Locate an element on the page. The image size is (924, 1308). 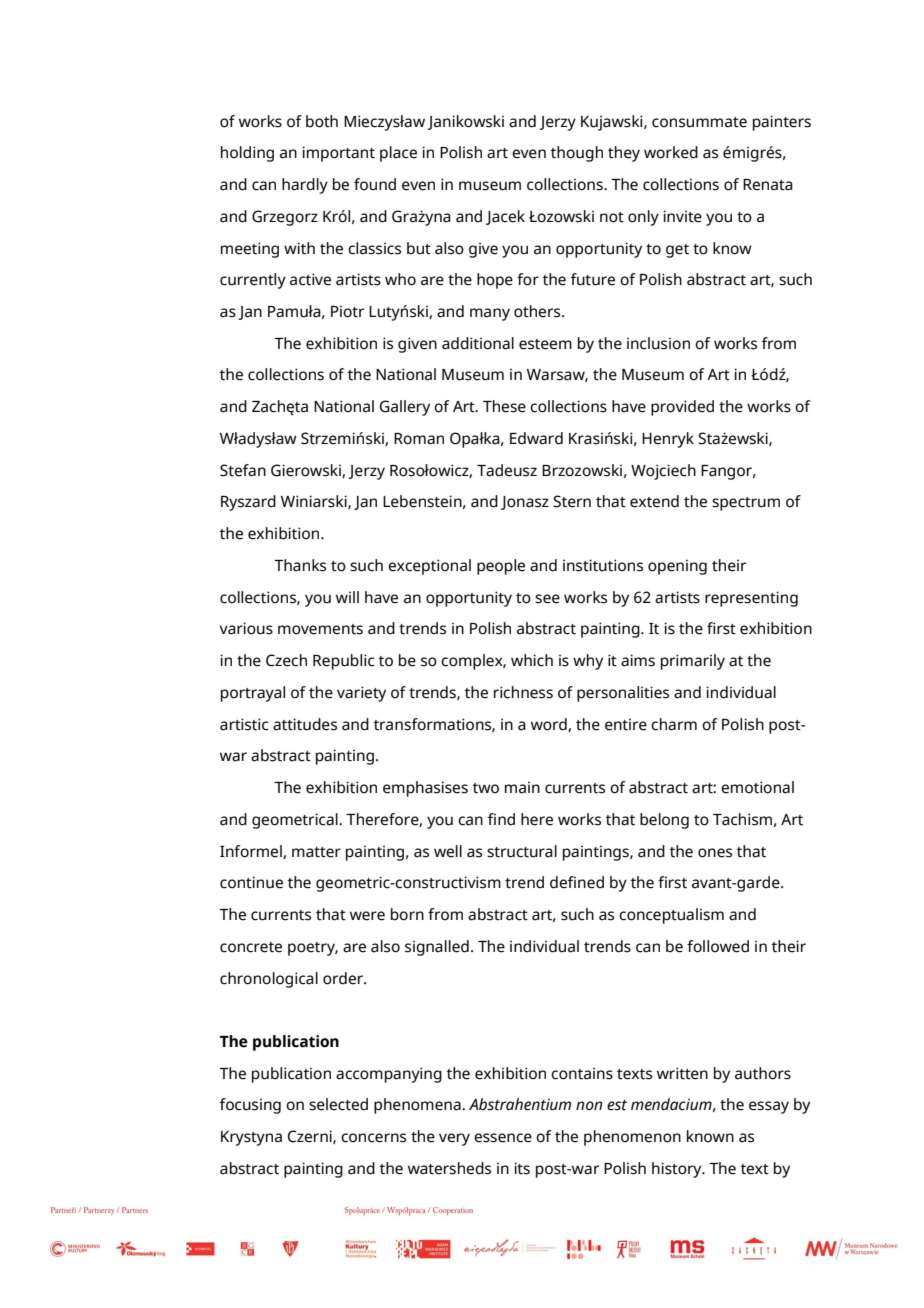
history is located at coordinates (678, 1170).
